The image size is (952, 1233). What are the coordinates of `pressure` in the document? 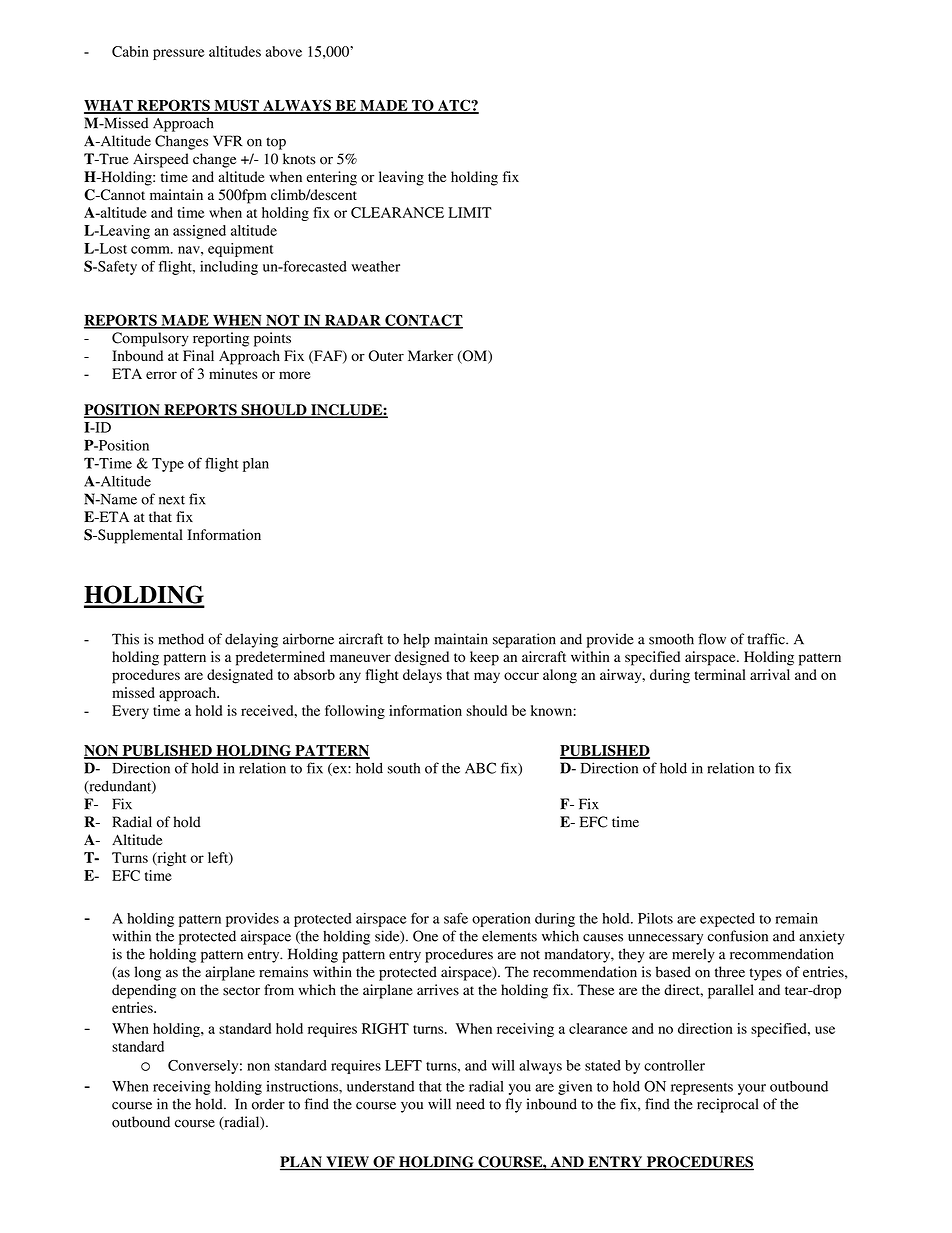 It's located at (179, 54).
